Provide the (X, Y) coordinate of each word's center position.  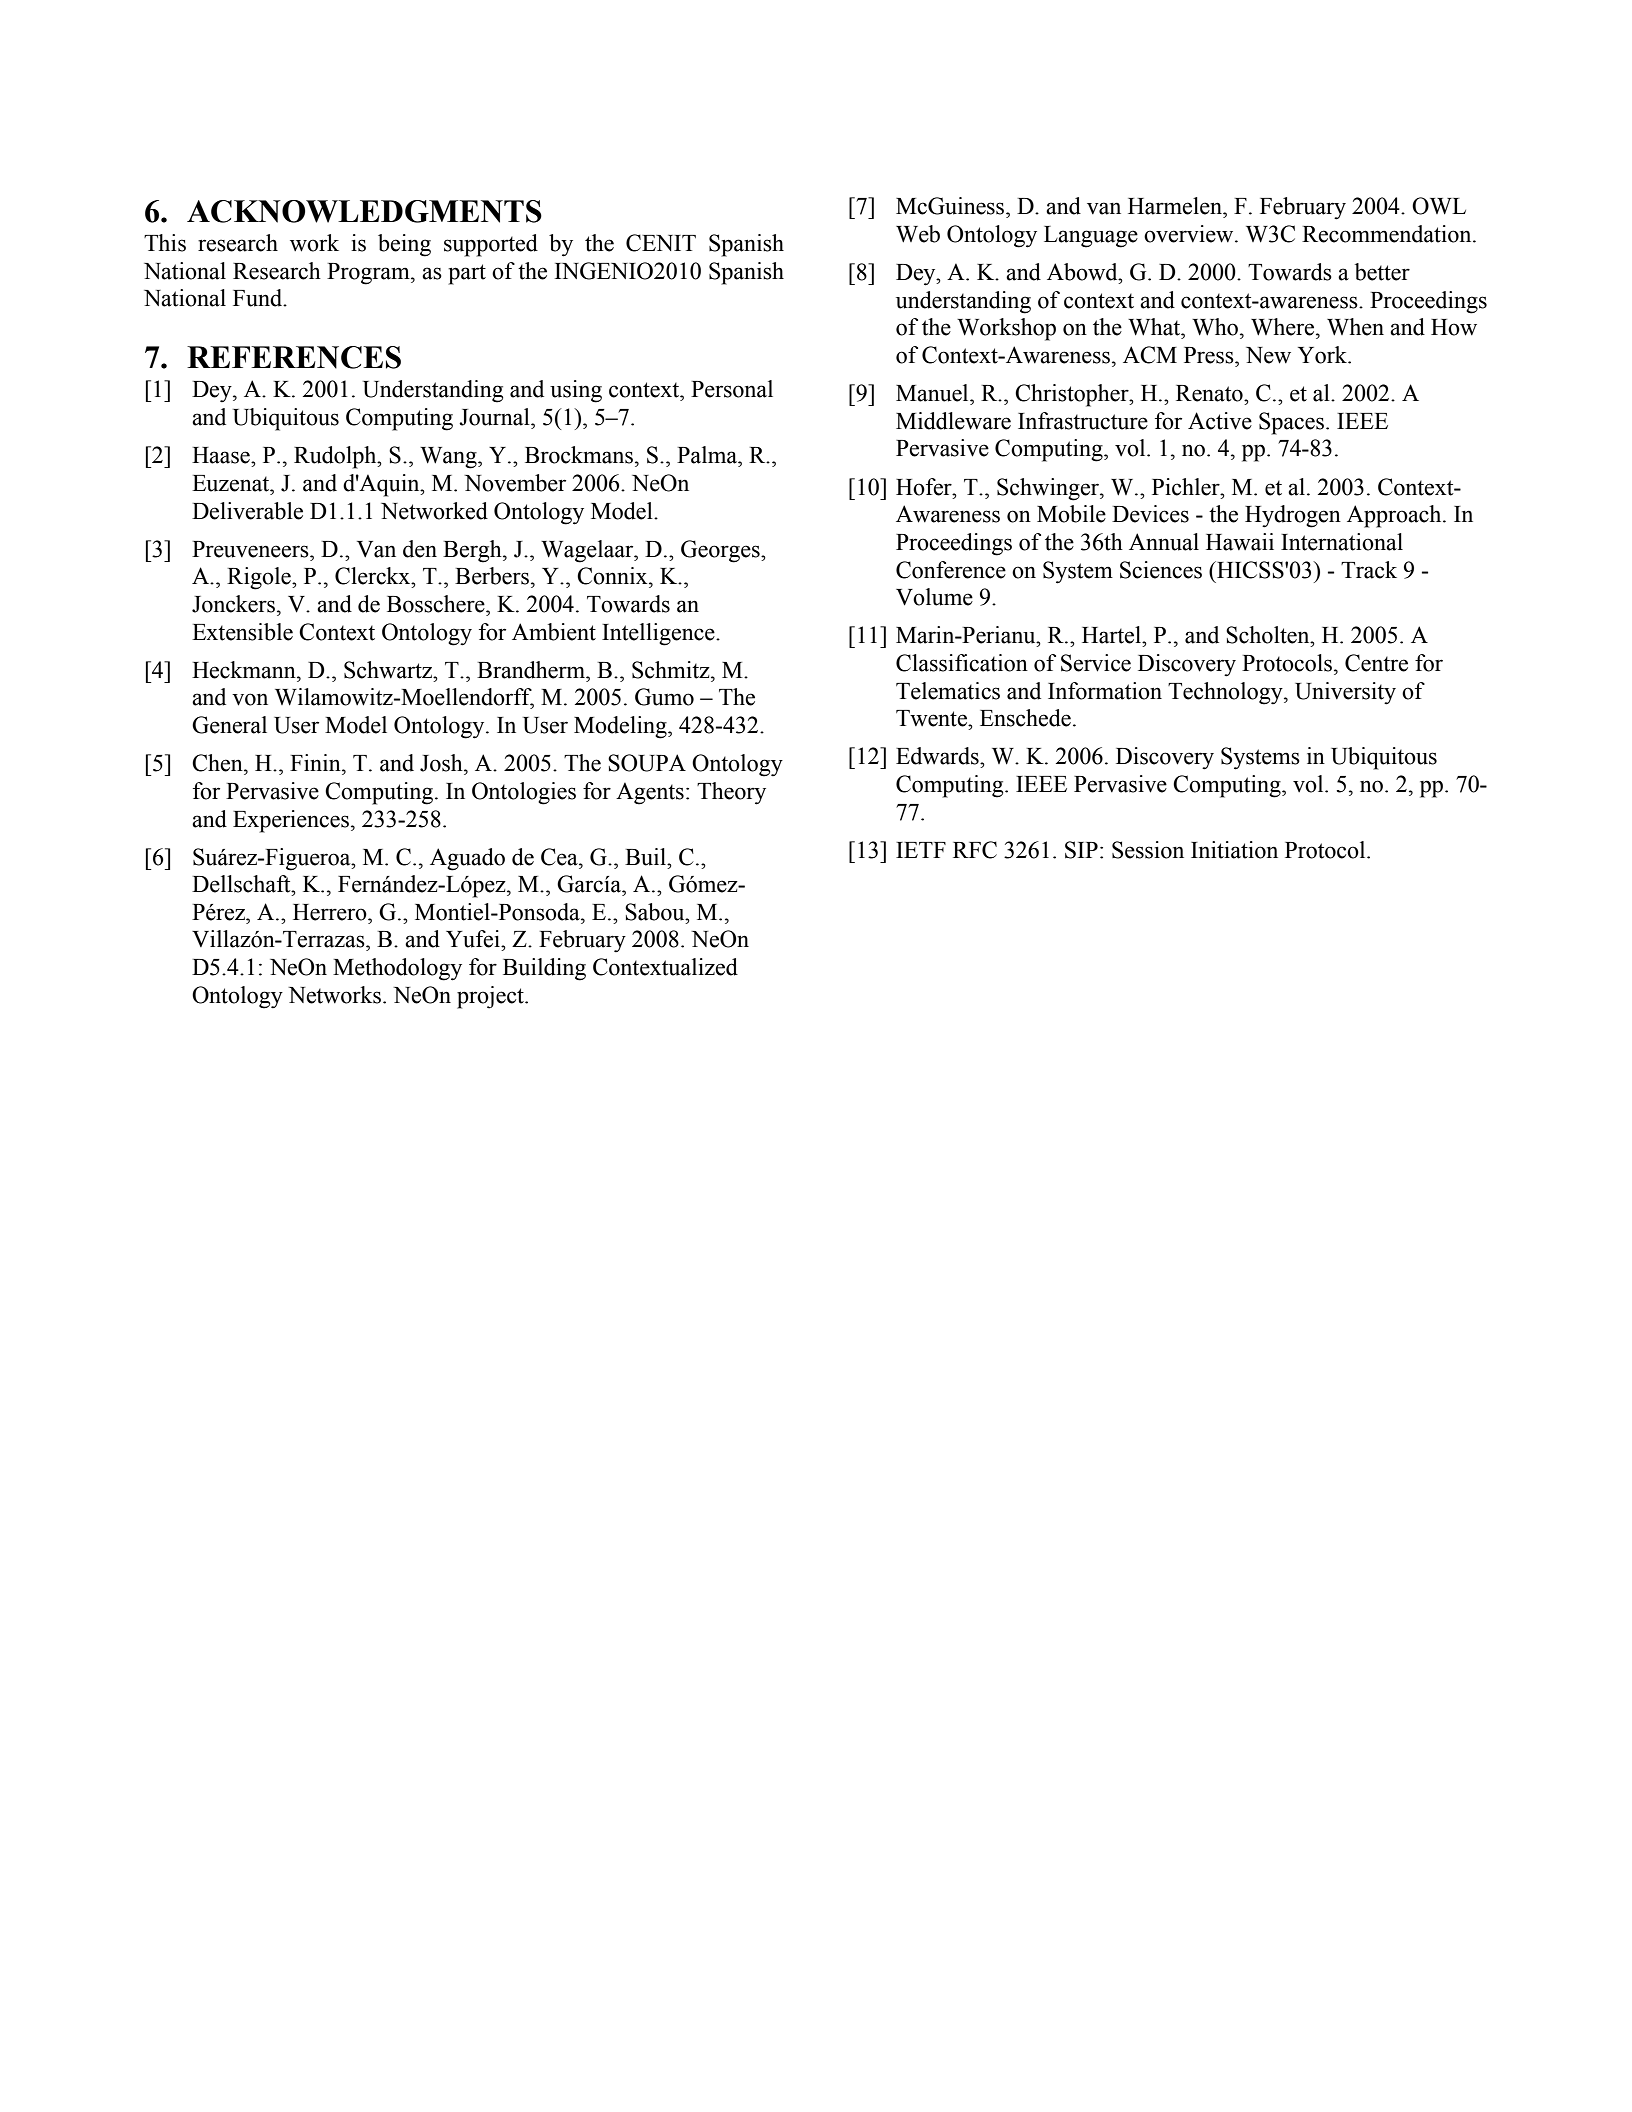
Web (918, 234)
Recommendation (1388, 234)
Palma (708, 455)
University (1345, 693)
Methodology (397, 969)
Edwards (938, 756)
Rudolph (336, 457)
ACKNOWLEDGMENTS (364, 211)
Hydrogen (1293, 516)
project (491, 997)
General (229, 725)
